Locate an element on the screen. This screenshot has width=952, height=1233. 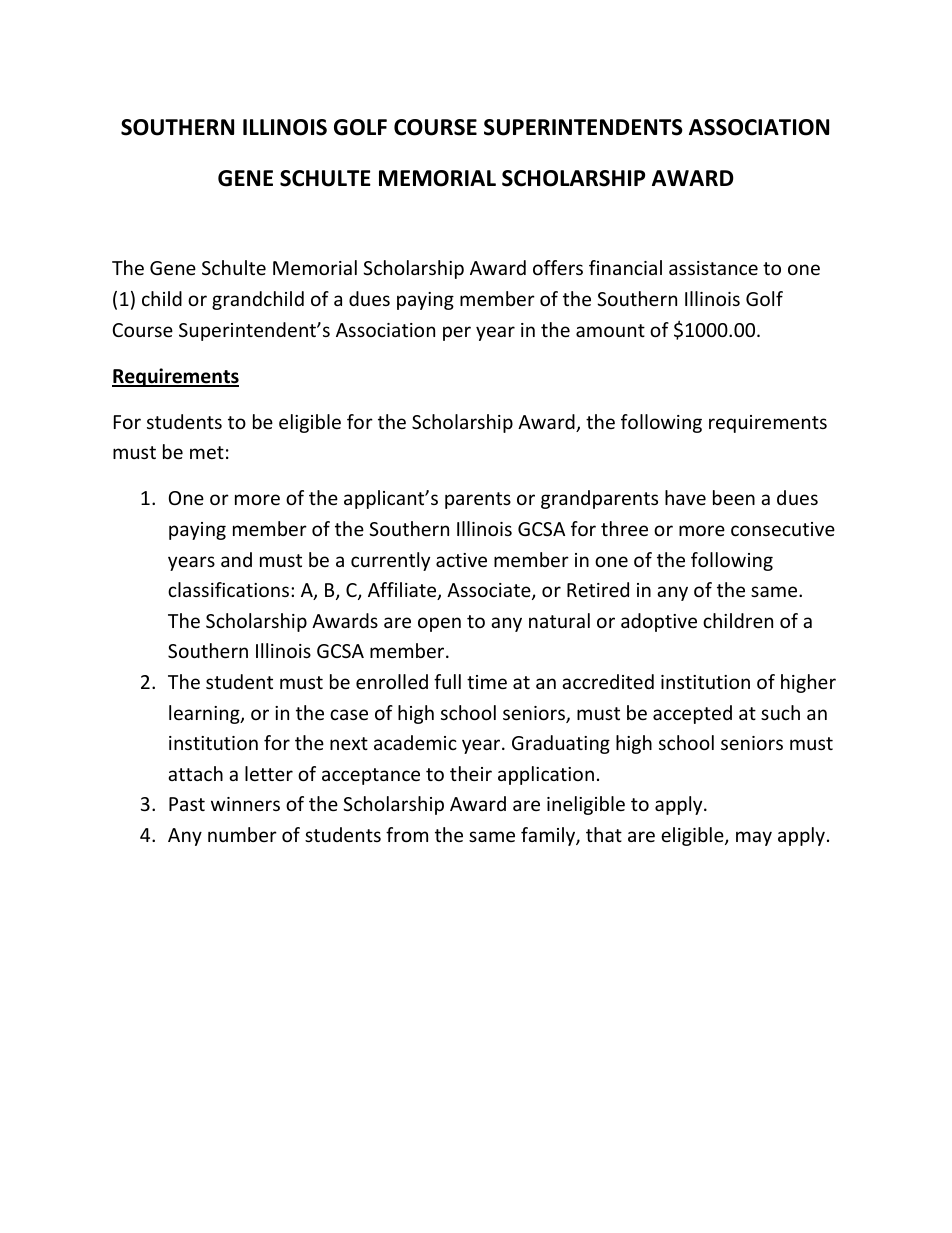
from is located at coordinates (407, 834).
